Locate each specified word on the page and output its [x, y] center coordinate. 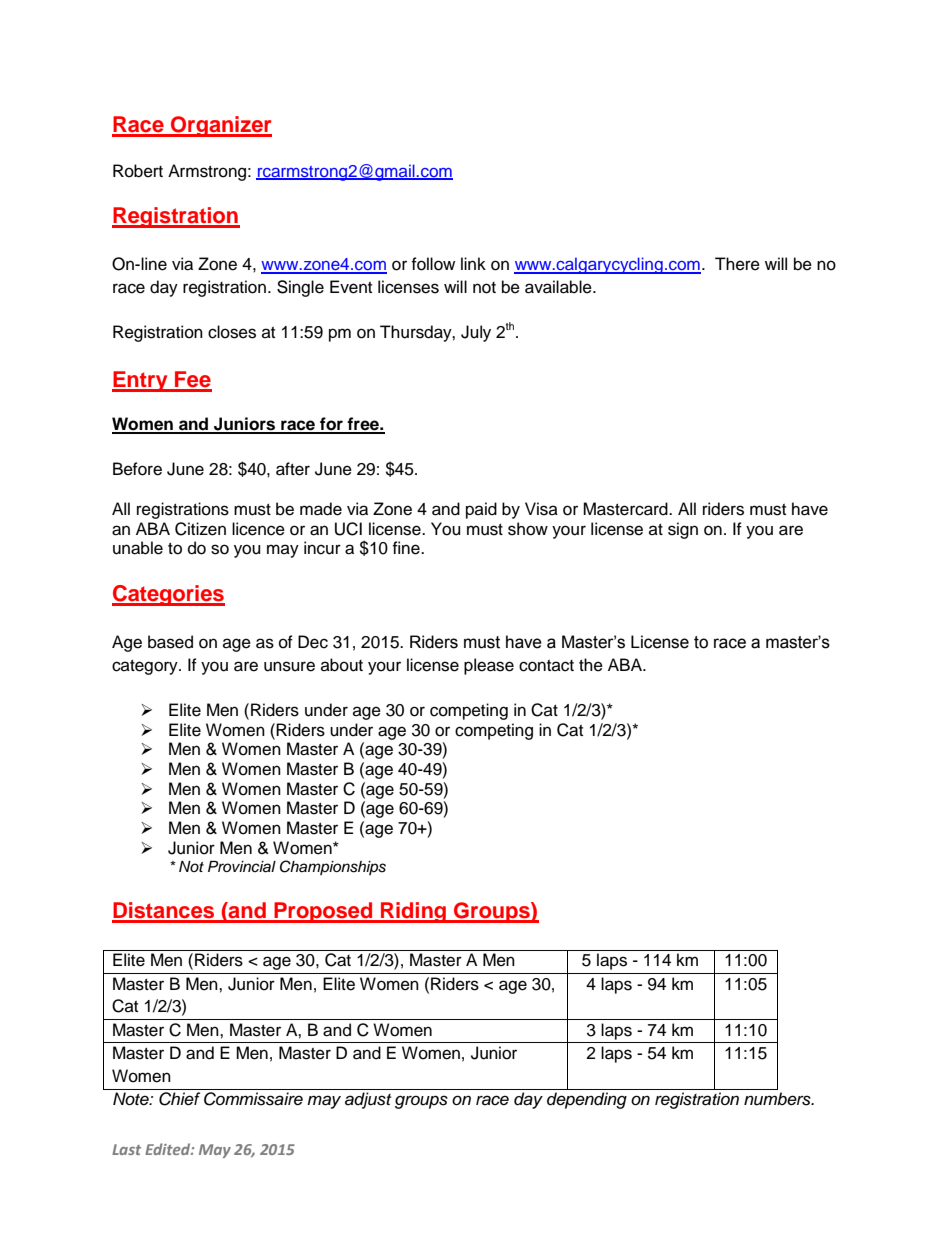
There [737, 264]
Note [132, 1099]
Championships [333, 867]
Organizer [220, 126]
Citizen [200, 529]
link [473, 263]
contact [546, 666]
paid [481, 510]
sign [683, 530]
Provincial [242, 867]
